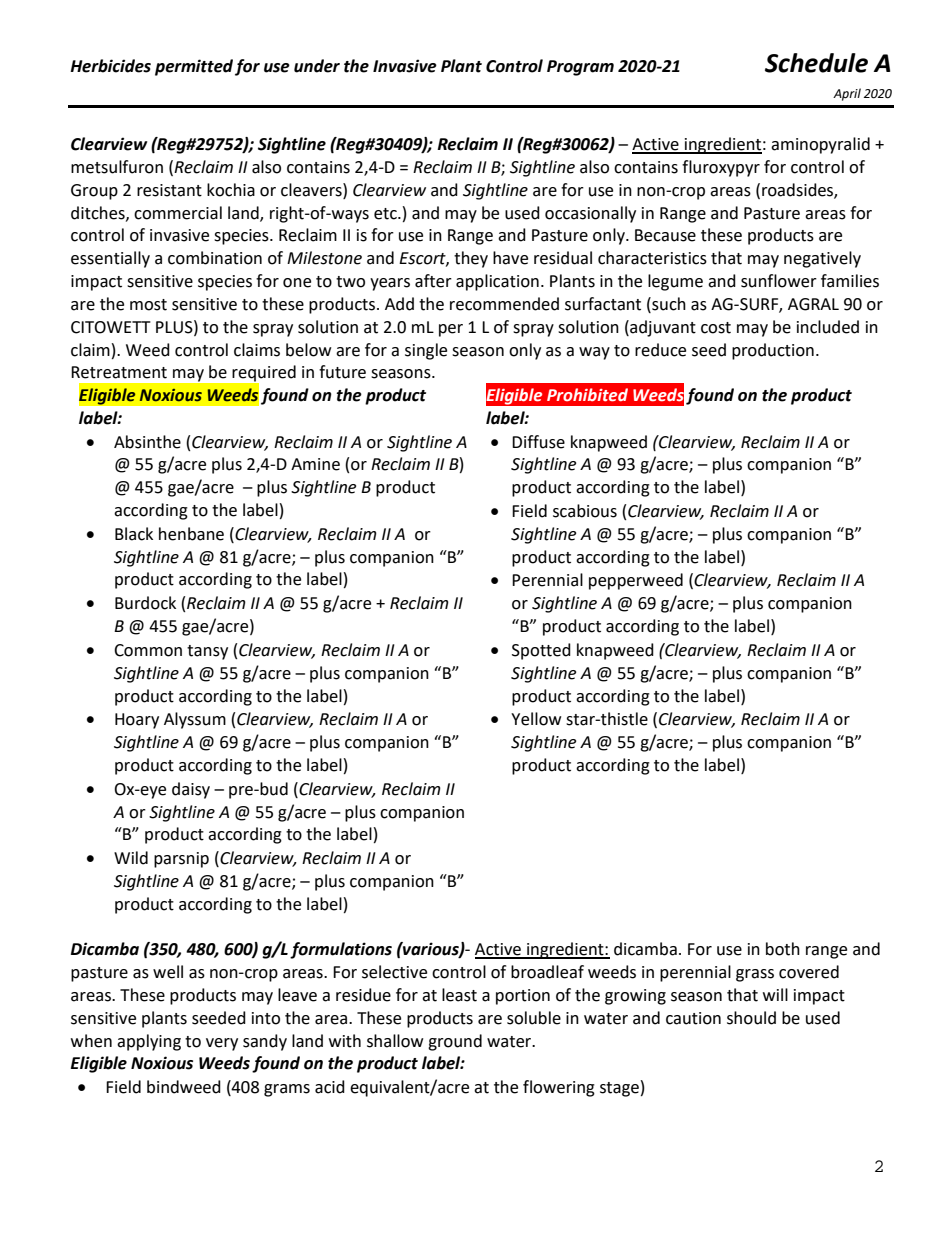 This screenshot has width=952, height=1233. I want to click on Schedule, so click(816, 63).
